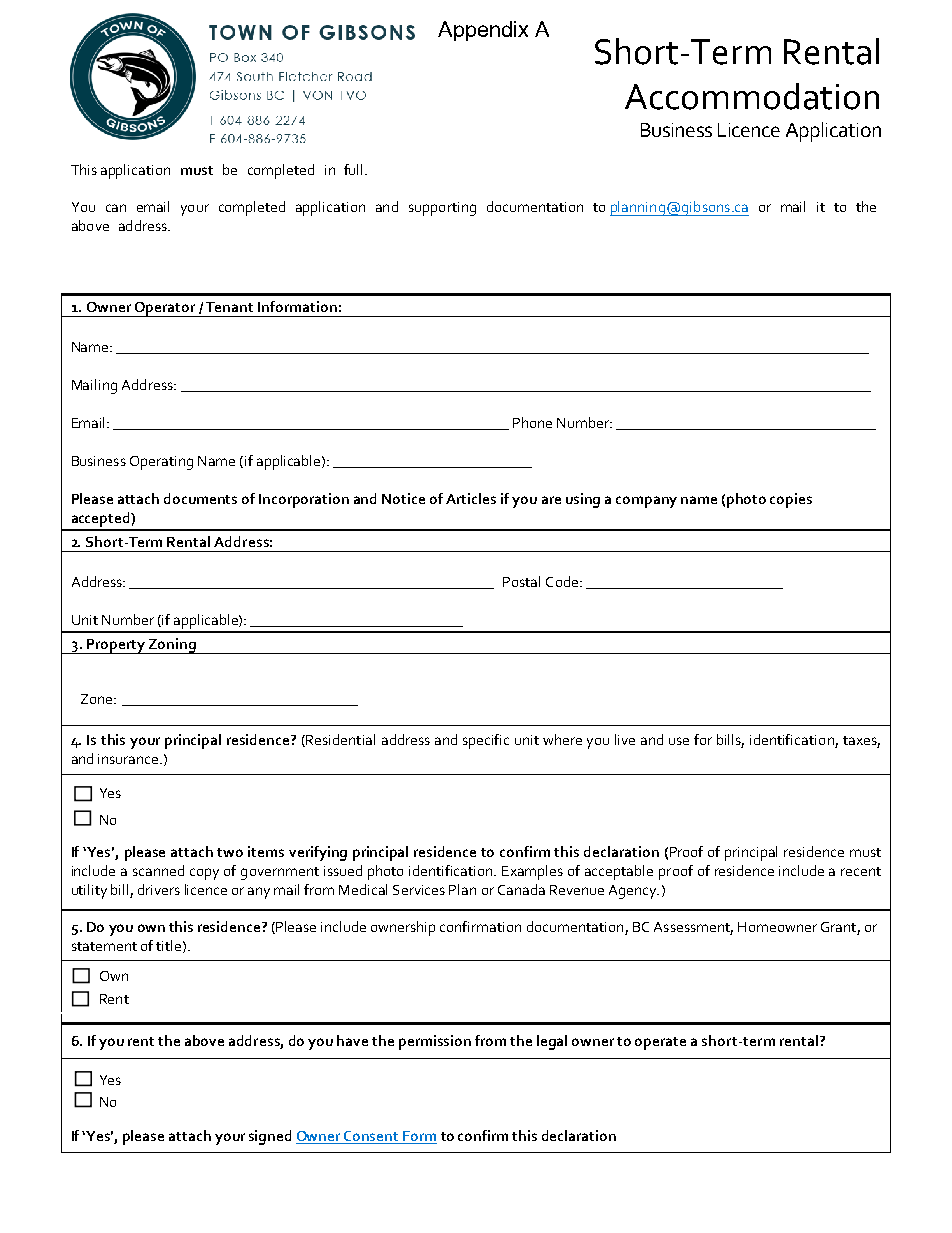  I want to click on Postal, so click(521, 581).
